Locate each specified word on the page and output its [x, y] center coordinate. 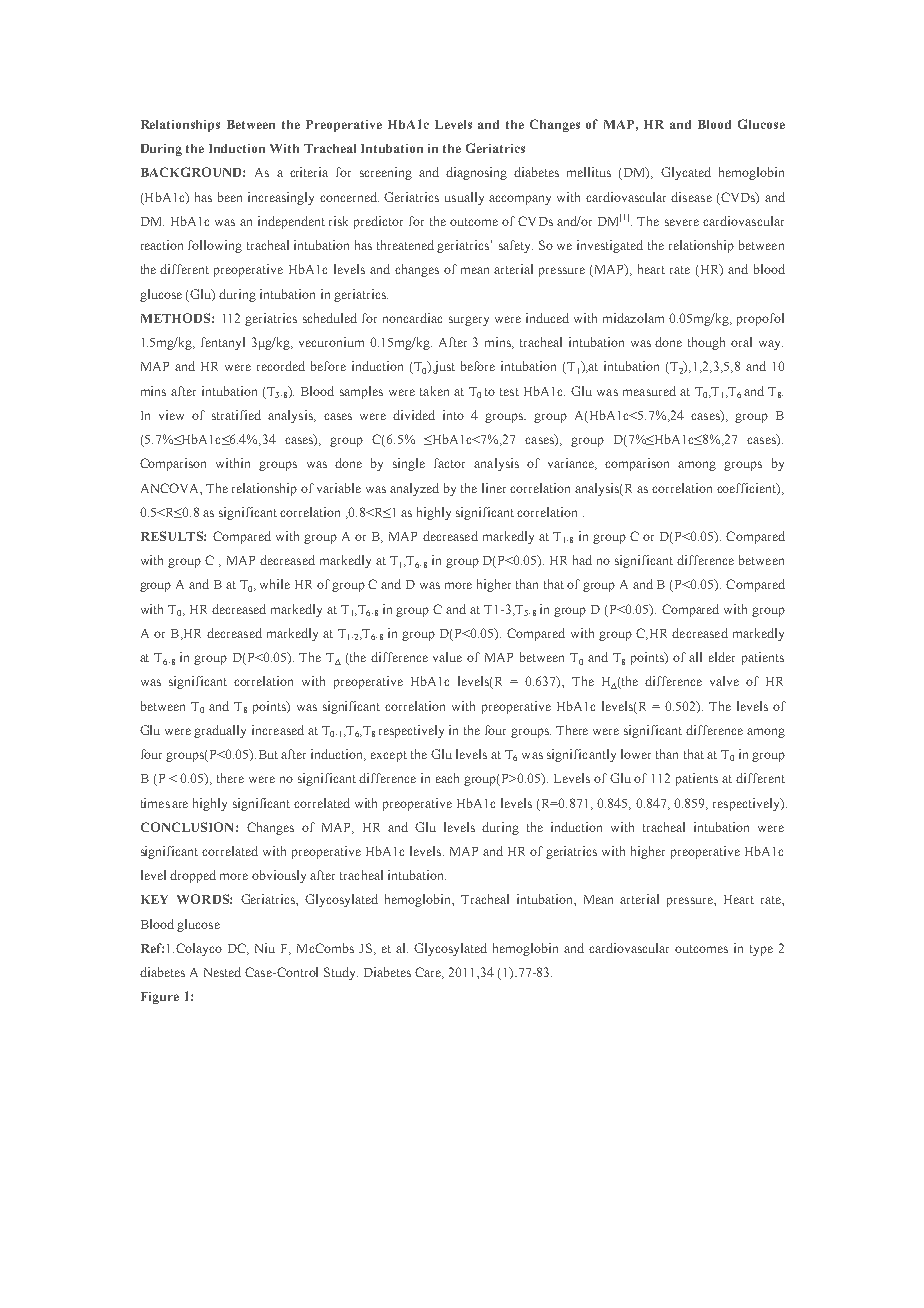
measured [649, 391]
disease [691, 197]
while [275, 584]
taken [434, 391]
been [230, 197]
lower [636, 754]
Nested [222, 972]
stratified [236, 415]
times [155, 803]
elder [722, 657]
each [447, 778]
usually [464, 198]
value [447, 657]
